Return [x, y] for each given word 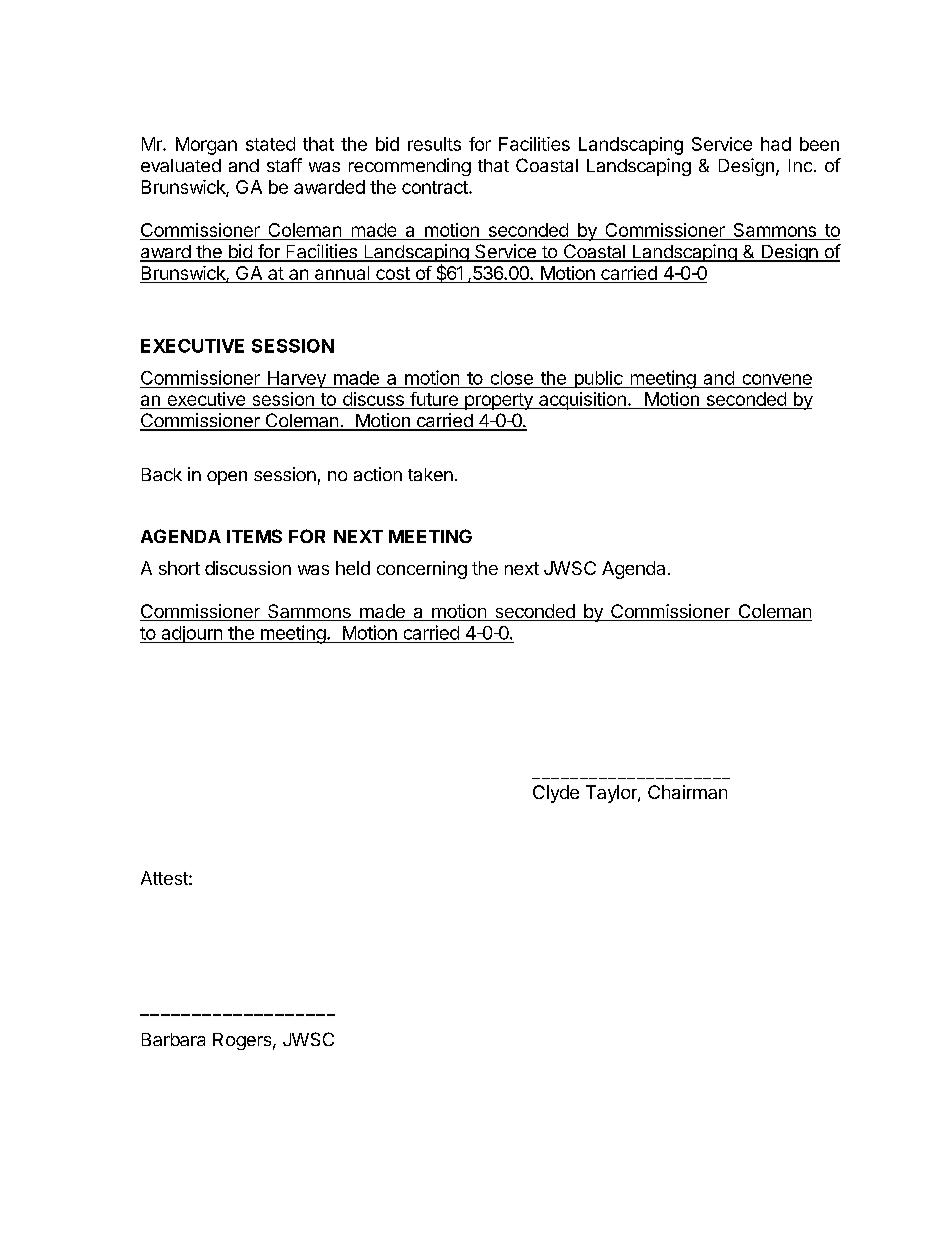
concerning [422, 570]
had [776, 144]
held [353, 568]
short [179, 568]
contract [436, 187]
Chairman [687, 792]
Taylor [612, 794]
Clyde [556, 794]
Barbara [173, 1039]
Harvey [297, 379]
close [512, 378]
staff [284, 165]
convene [777, 379]
